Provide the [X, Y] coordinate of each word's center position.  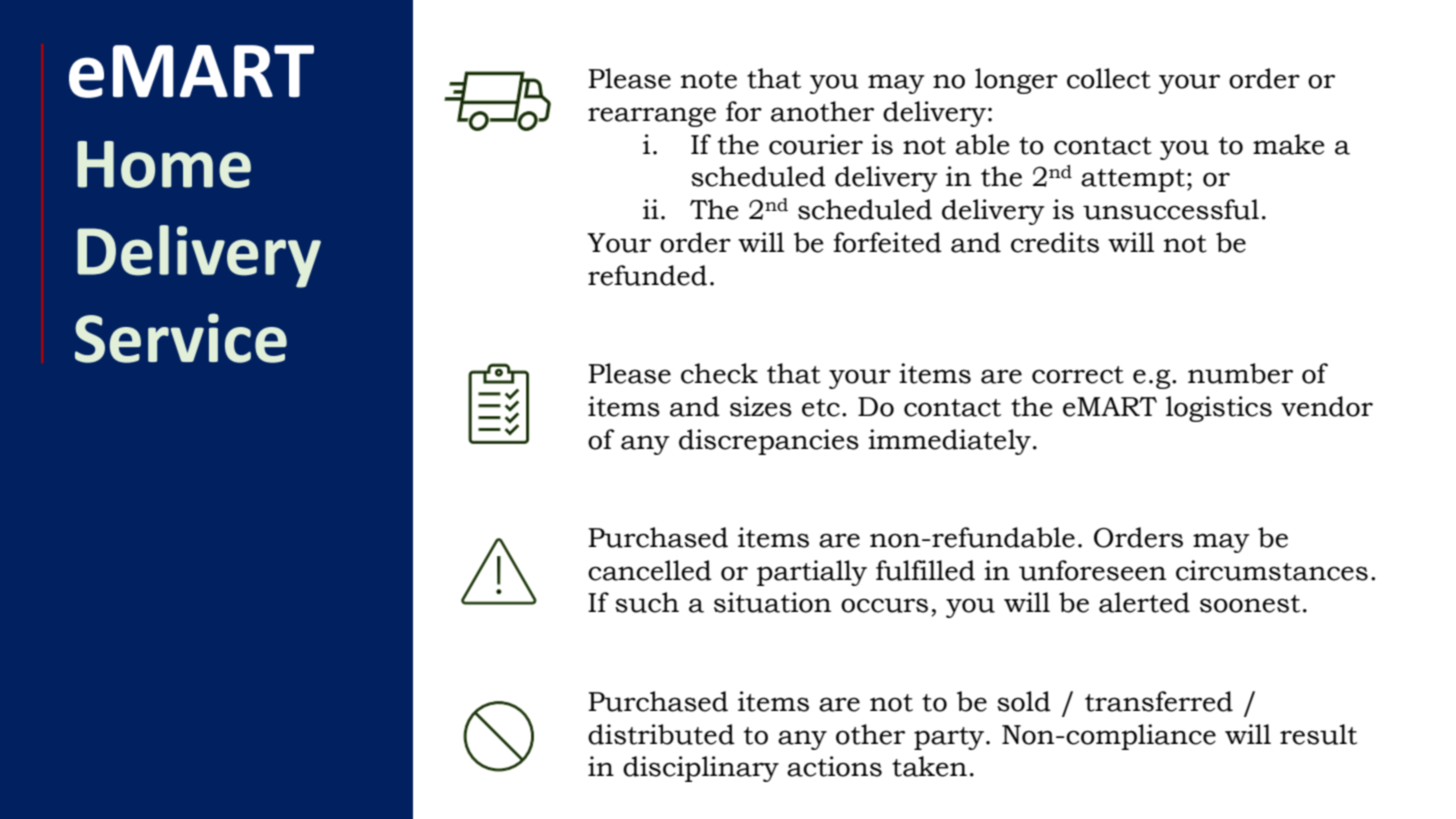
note [709, 80]
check [719, 373]
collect [1109, 78]
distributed [661, 734]
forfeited [887, 242]
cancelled [650, 570]
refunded [647, 275]
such [647, 602]
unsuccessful [1171, 209]
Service [181, 338]
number [1240, 373]
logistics [1219, 409]
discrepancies [769, 442]
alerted [1144, 602]
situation [772, 602]
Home [164, 164]
